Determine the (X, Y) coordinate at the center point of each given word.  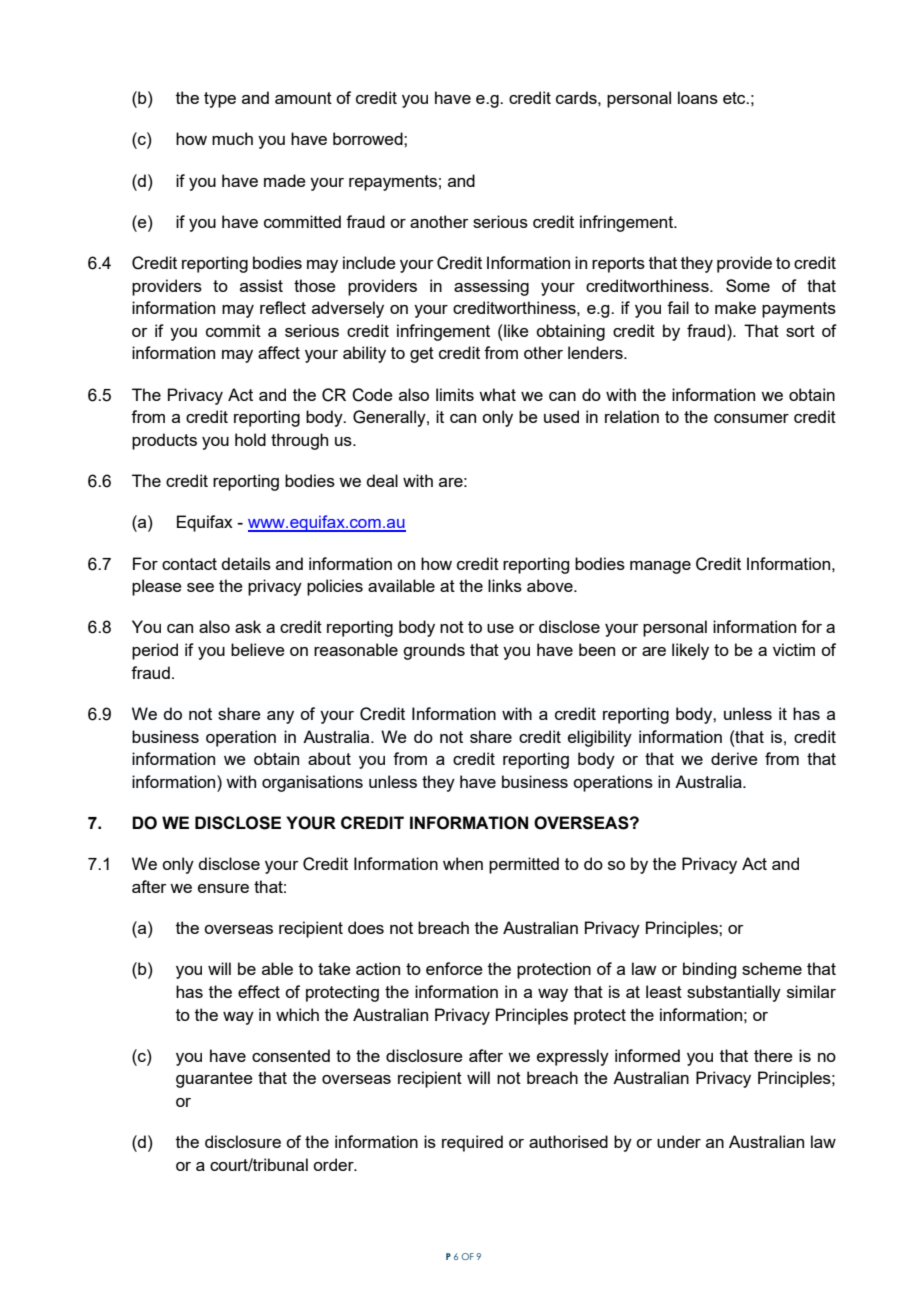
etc (735, 98)
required (472, 1143)
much (232, 138)
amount (303, 98)
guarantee (214, 1080)
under (679, 1141)
